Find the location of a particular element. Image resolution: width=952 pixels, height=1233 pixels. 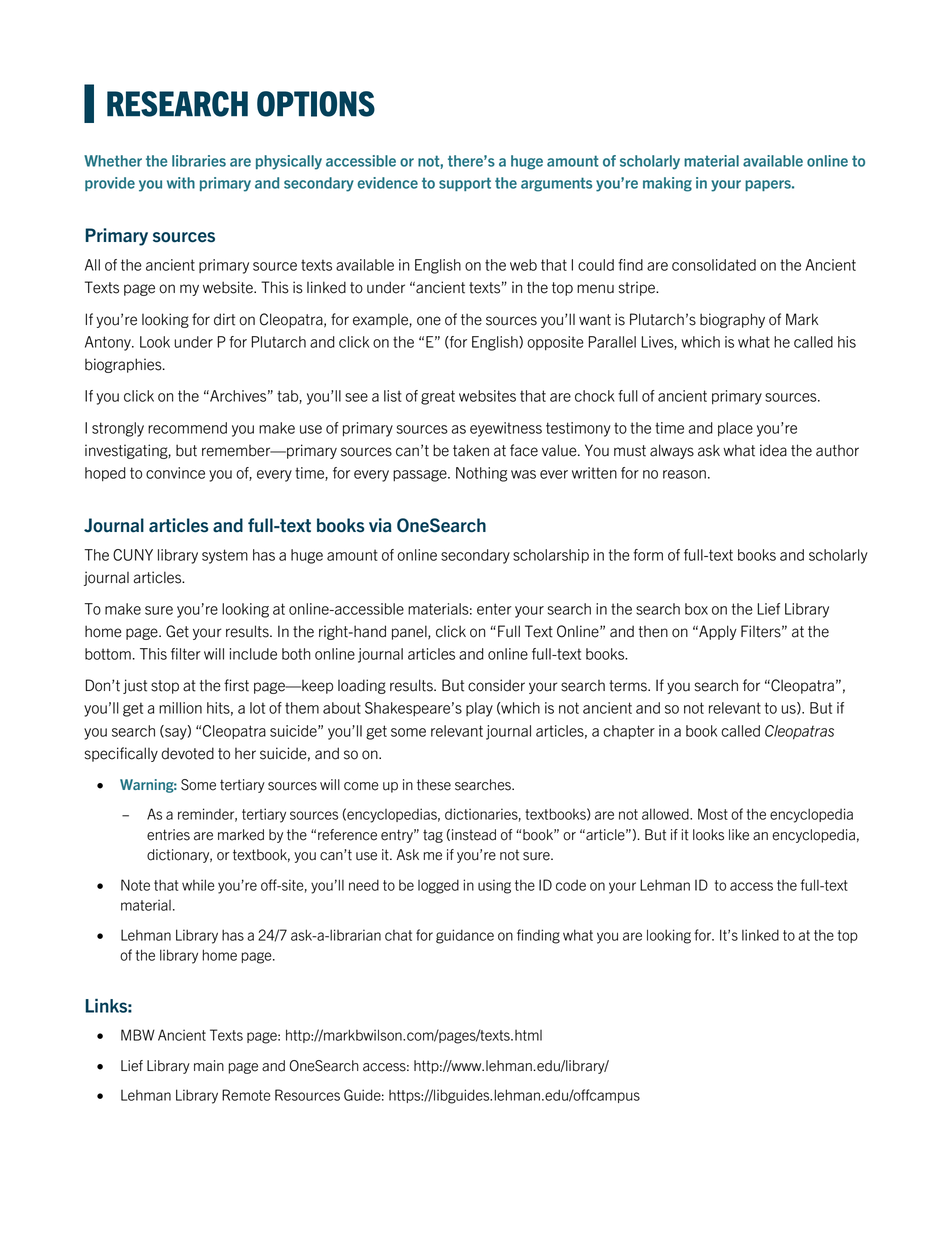

instead is located at coordinates (474, 835).
